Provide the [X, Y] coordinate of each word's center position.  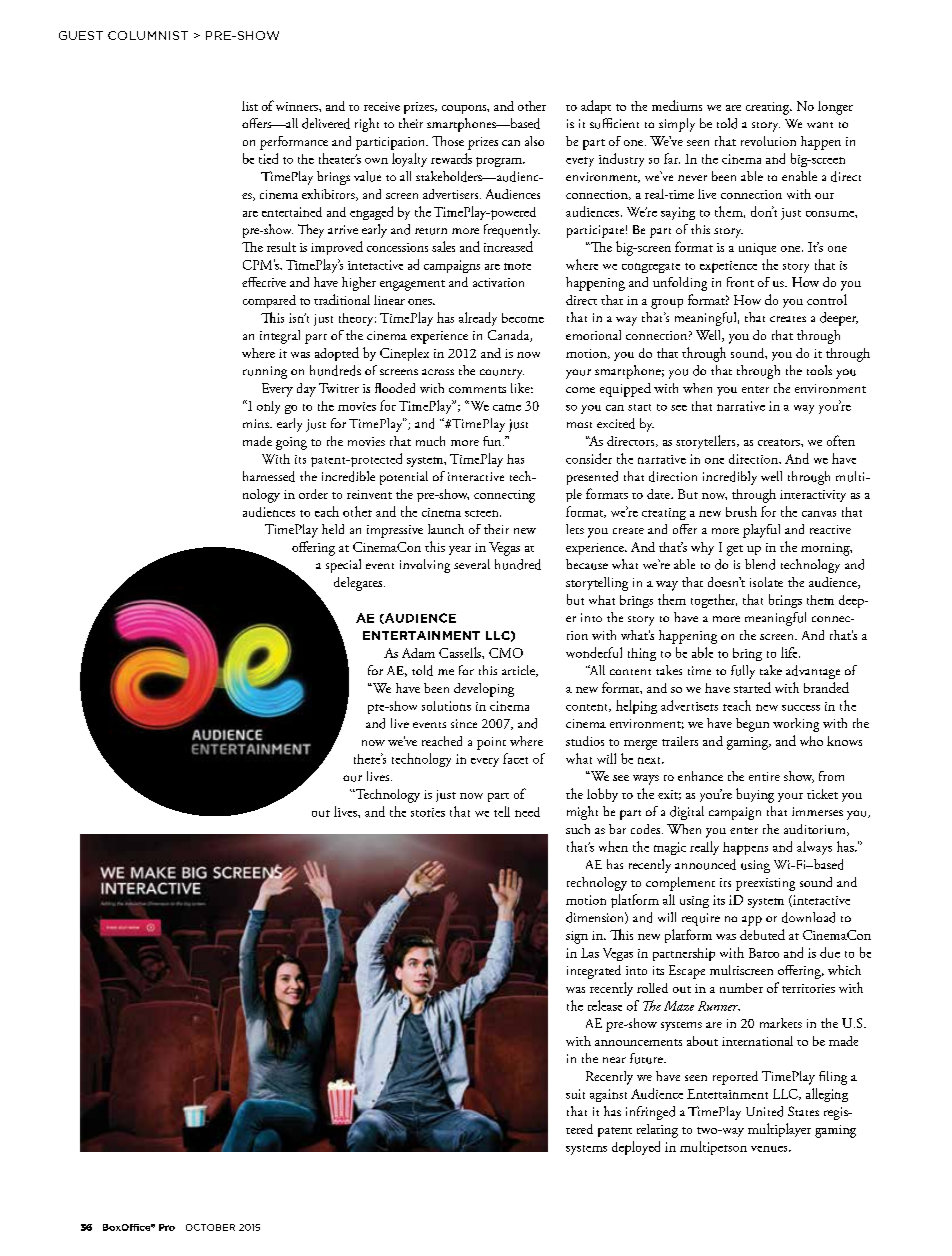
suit [575, 1094]
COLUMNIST [148, 35]
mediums [677, 105]
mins [257, 423]
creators [780, 442]
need [527, 812]
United [764, 1111]
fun [493, 441]
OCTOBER [210, 1227]
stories [428, 812]
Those [448, 141]
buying [755, 795]
